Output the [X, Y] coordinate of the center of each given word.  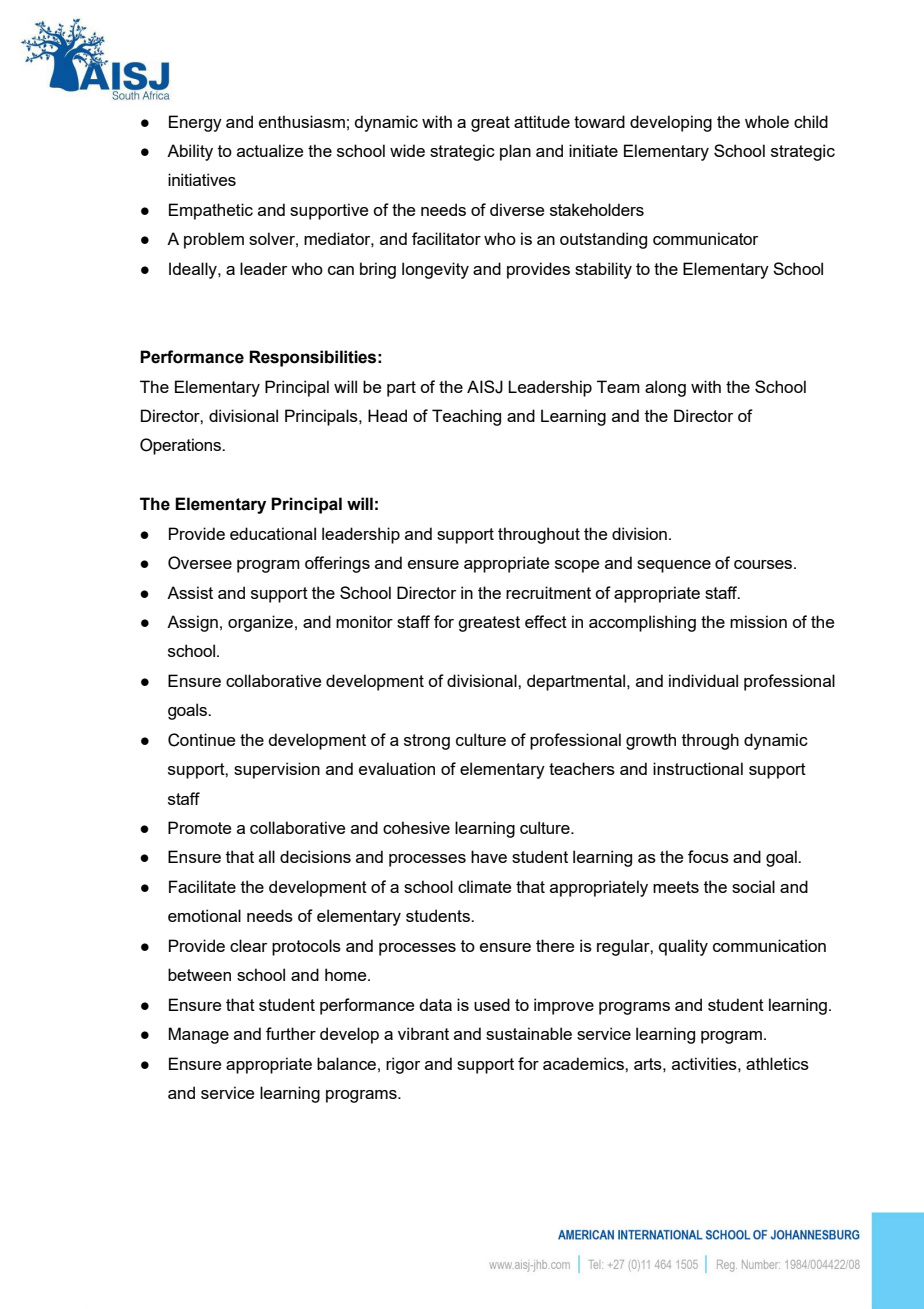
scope [577, 566]
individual [703, 680]
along [665, 388]
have [489, 856]
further [291, 1033]
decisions [315, 856]
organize [260, 623]
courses [764, 564]
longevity [435, 270]
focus [708, 856]
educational [273, 533]
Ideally [194, 270]
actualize [270, 150]
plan [515, 152]
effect [546, 621]
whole [767, 121]
